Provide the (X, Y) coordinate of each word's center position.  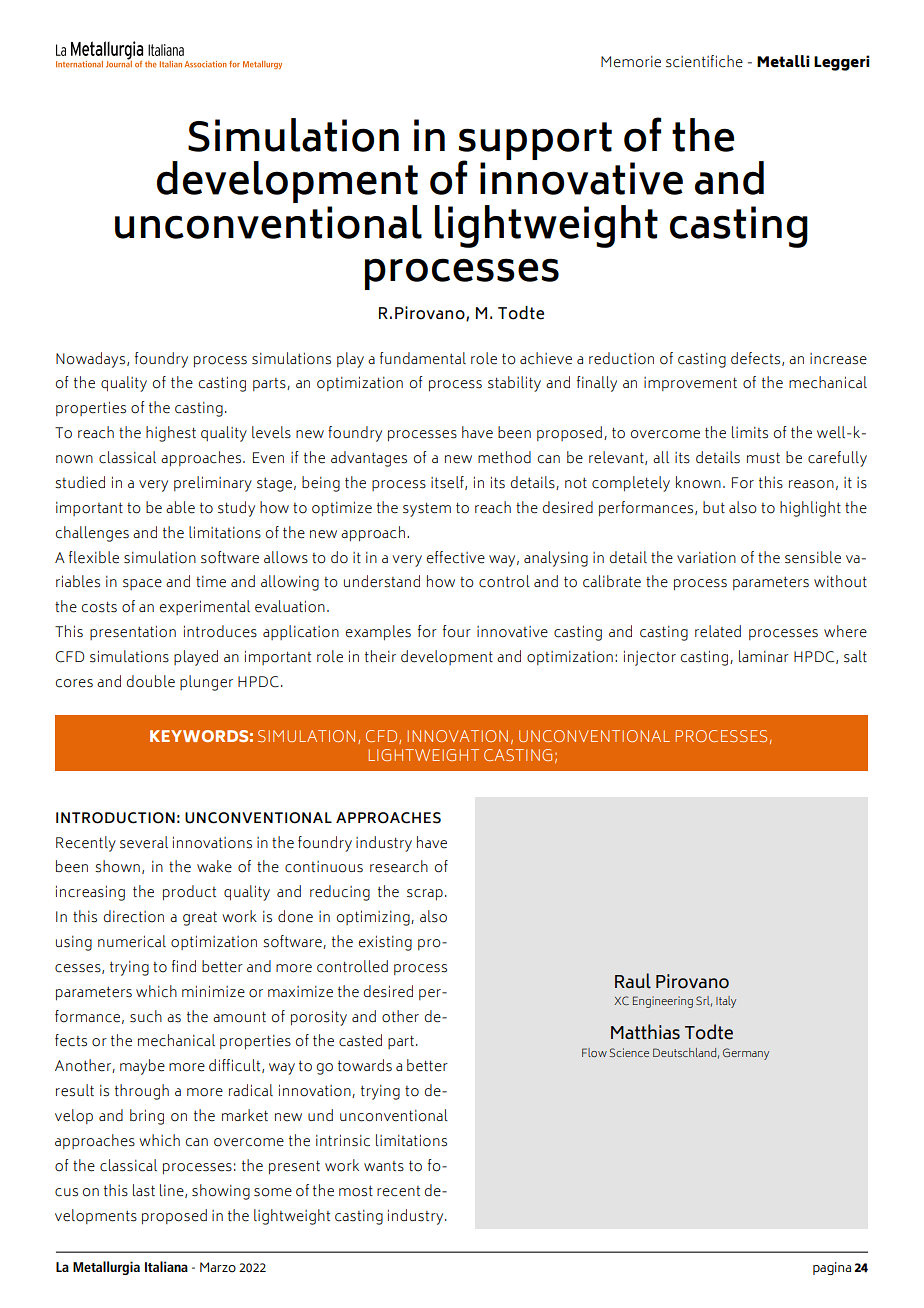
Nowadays (92, 360)
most (356, 1191)
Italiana (166, 1266)
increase (838, 359)
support (535, 142)
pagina (832, 1268)
